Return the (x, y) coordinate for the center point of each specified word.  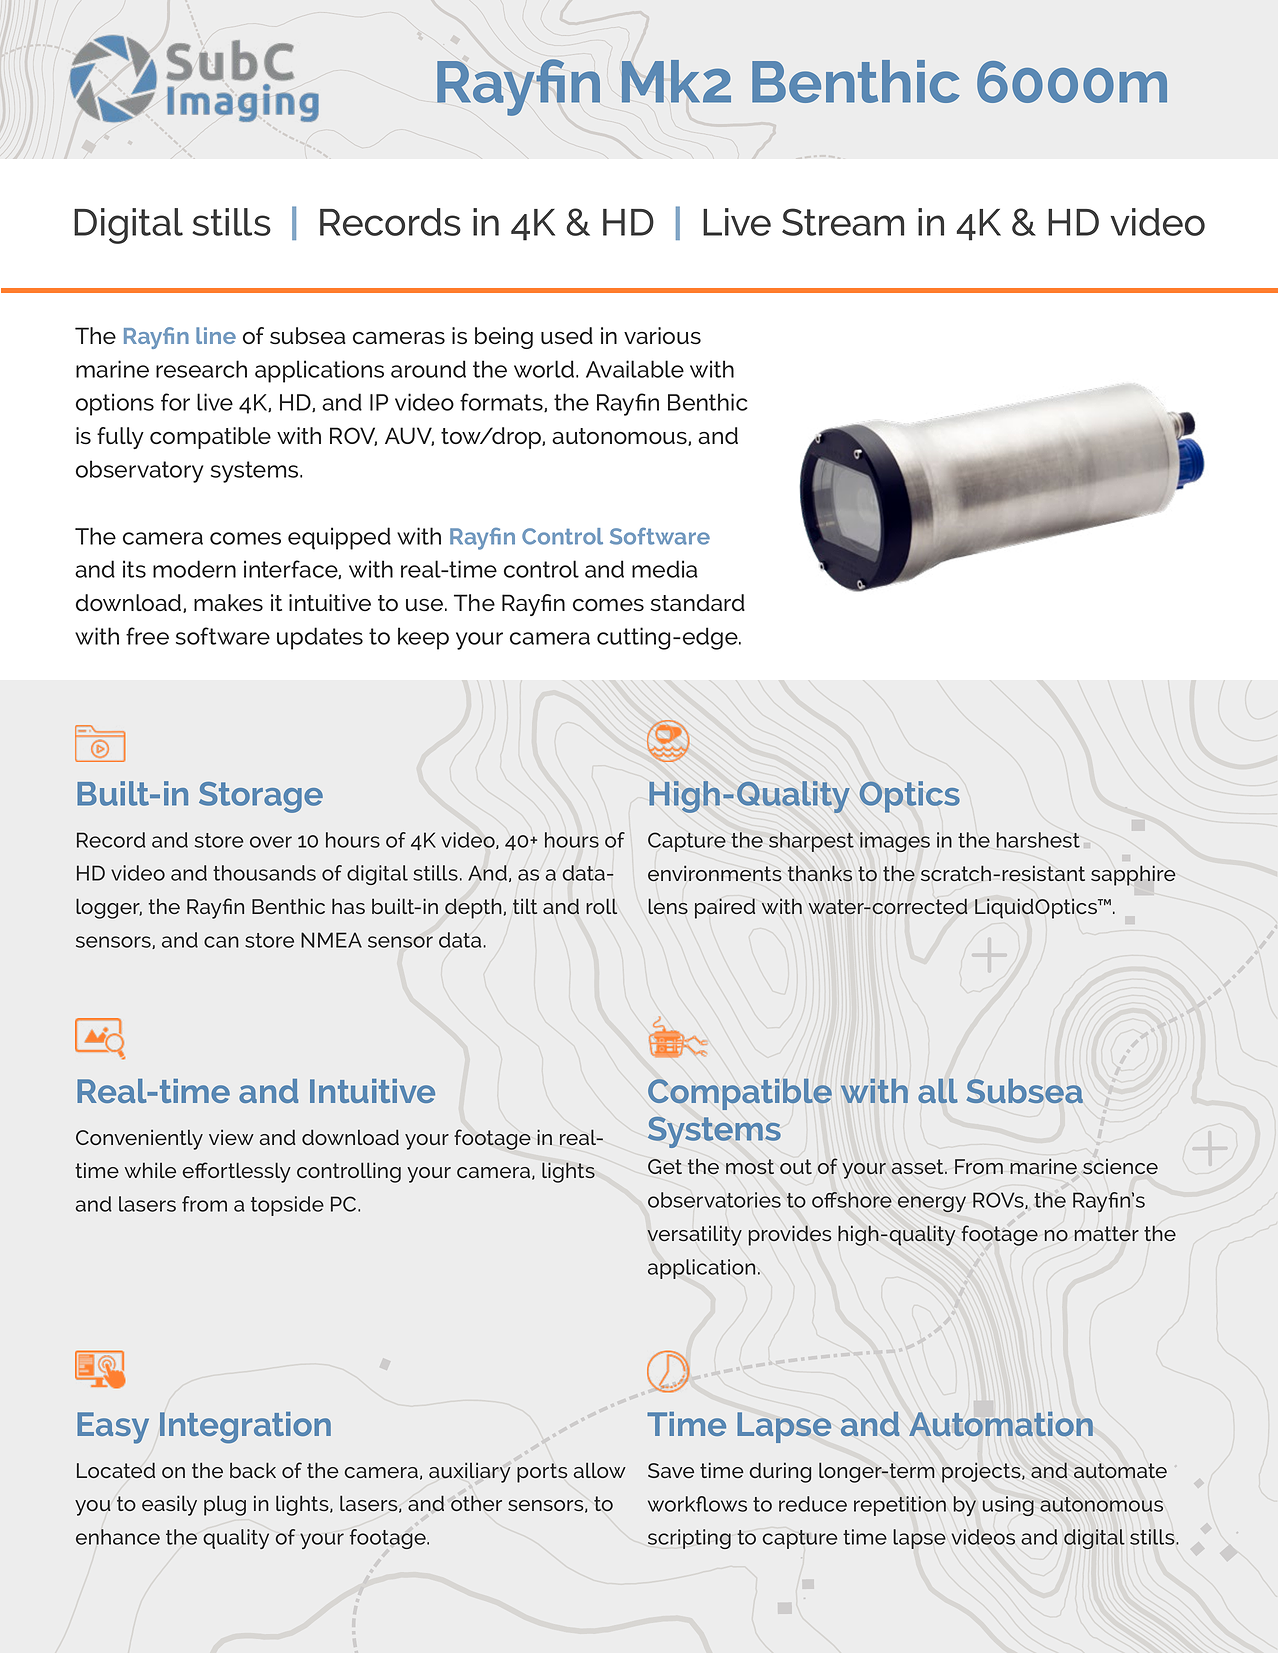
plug (225, 1505)
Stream (843, 222)
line (216, 335)
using (1008, 1506)
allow (600, 1470)
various (662, 336)
